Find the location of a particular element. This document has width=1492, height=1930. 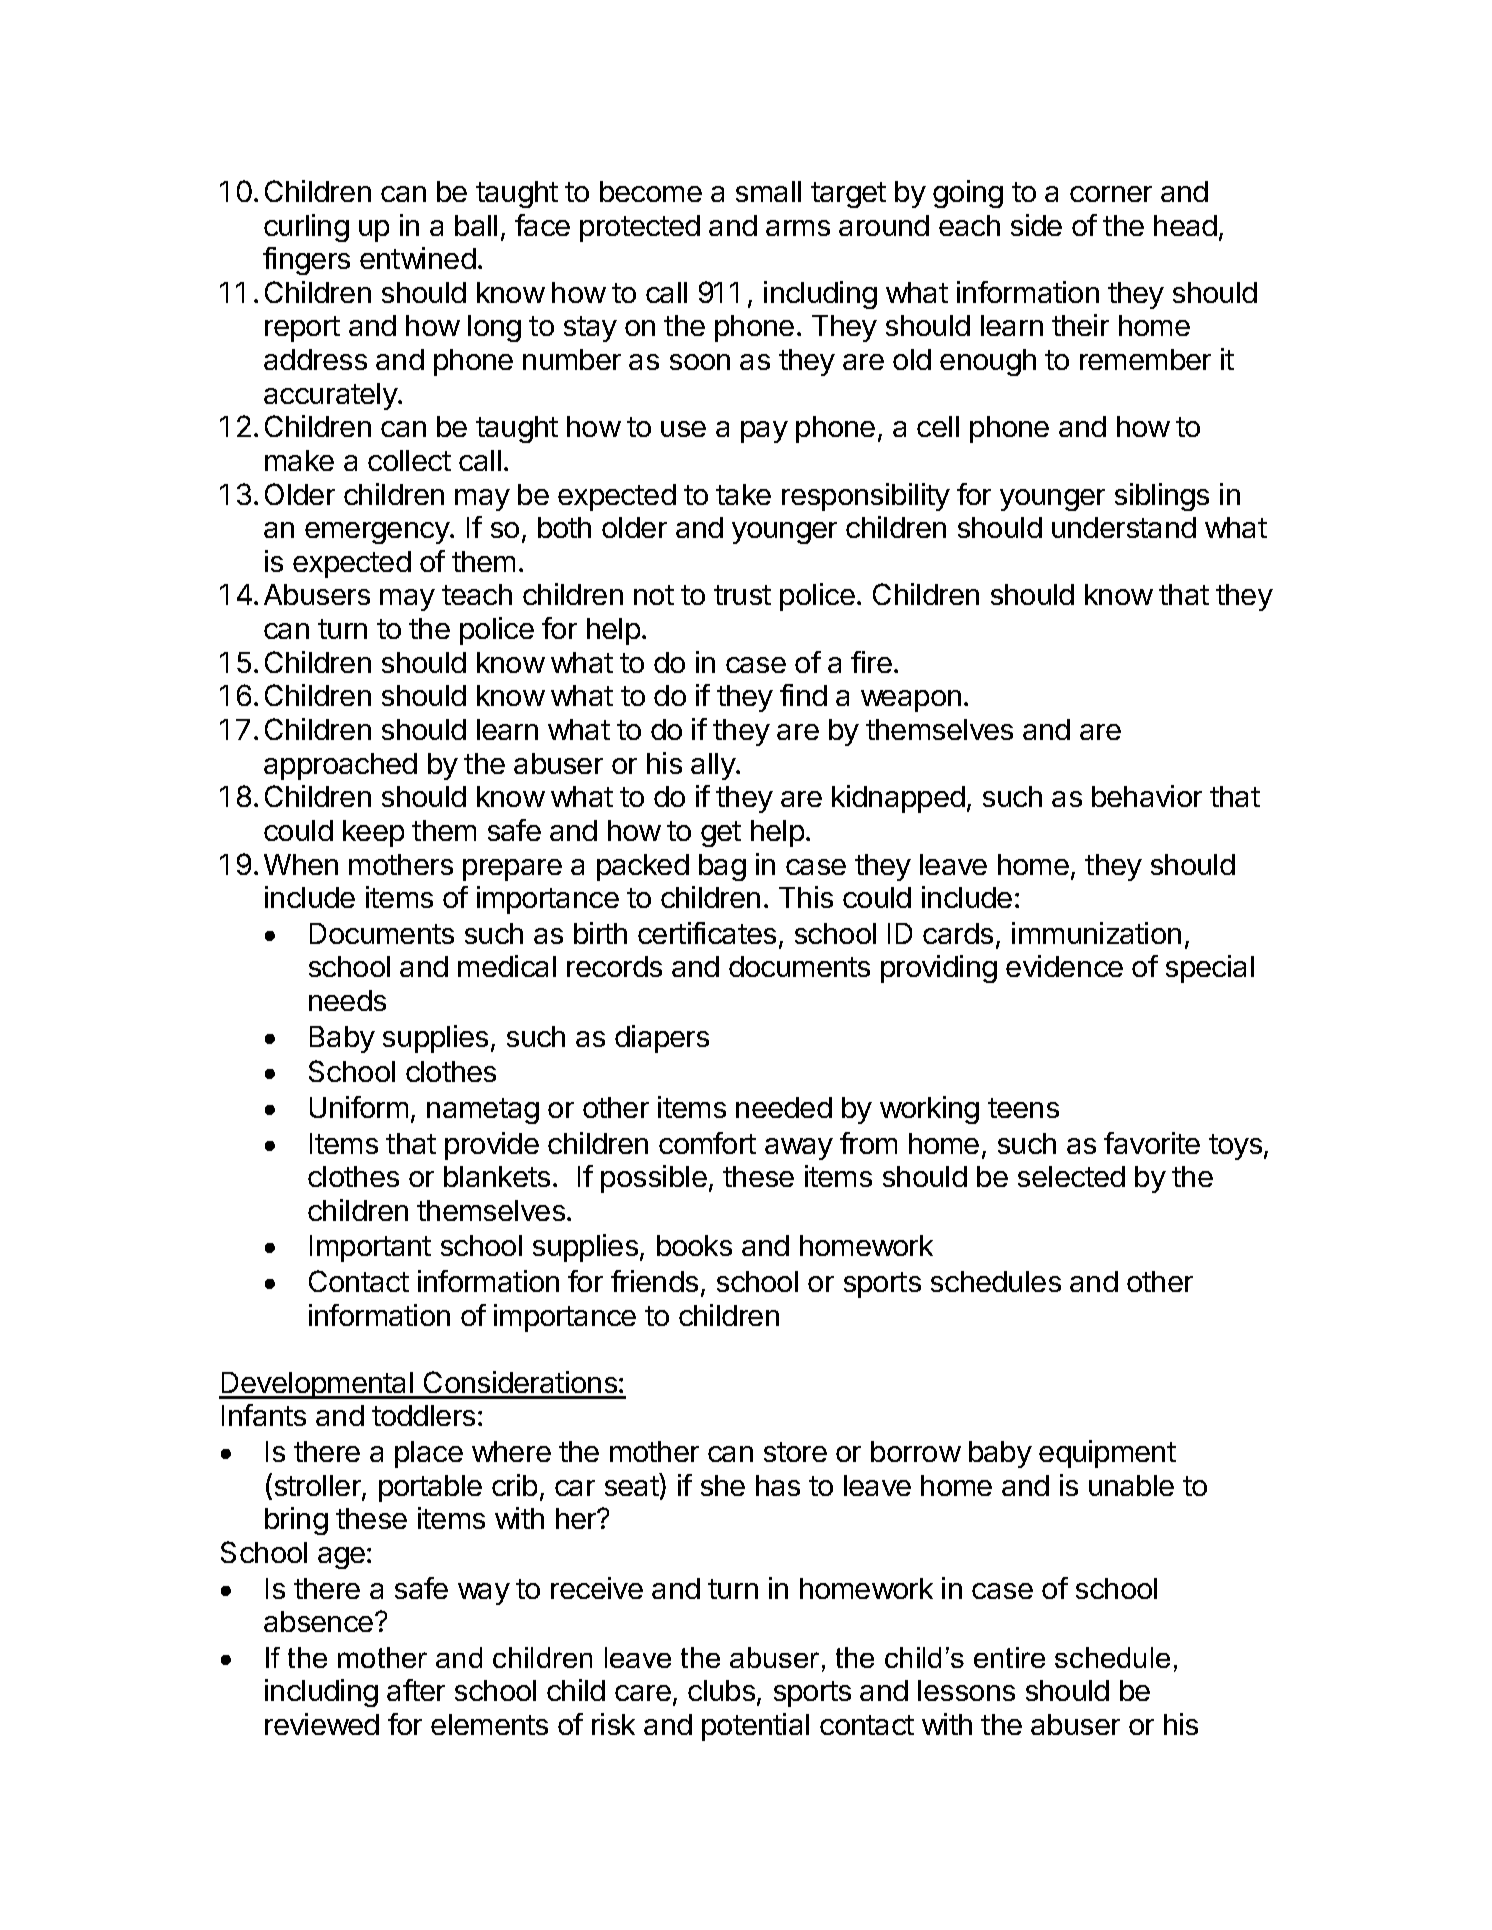

selected is located at coordinates (1071, 1176).
